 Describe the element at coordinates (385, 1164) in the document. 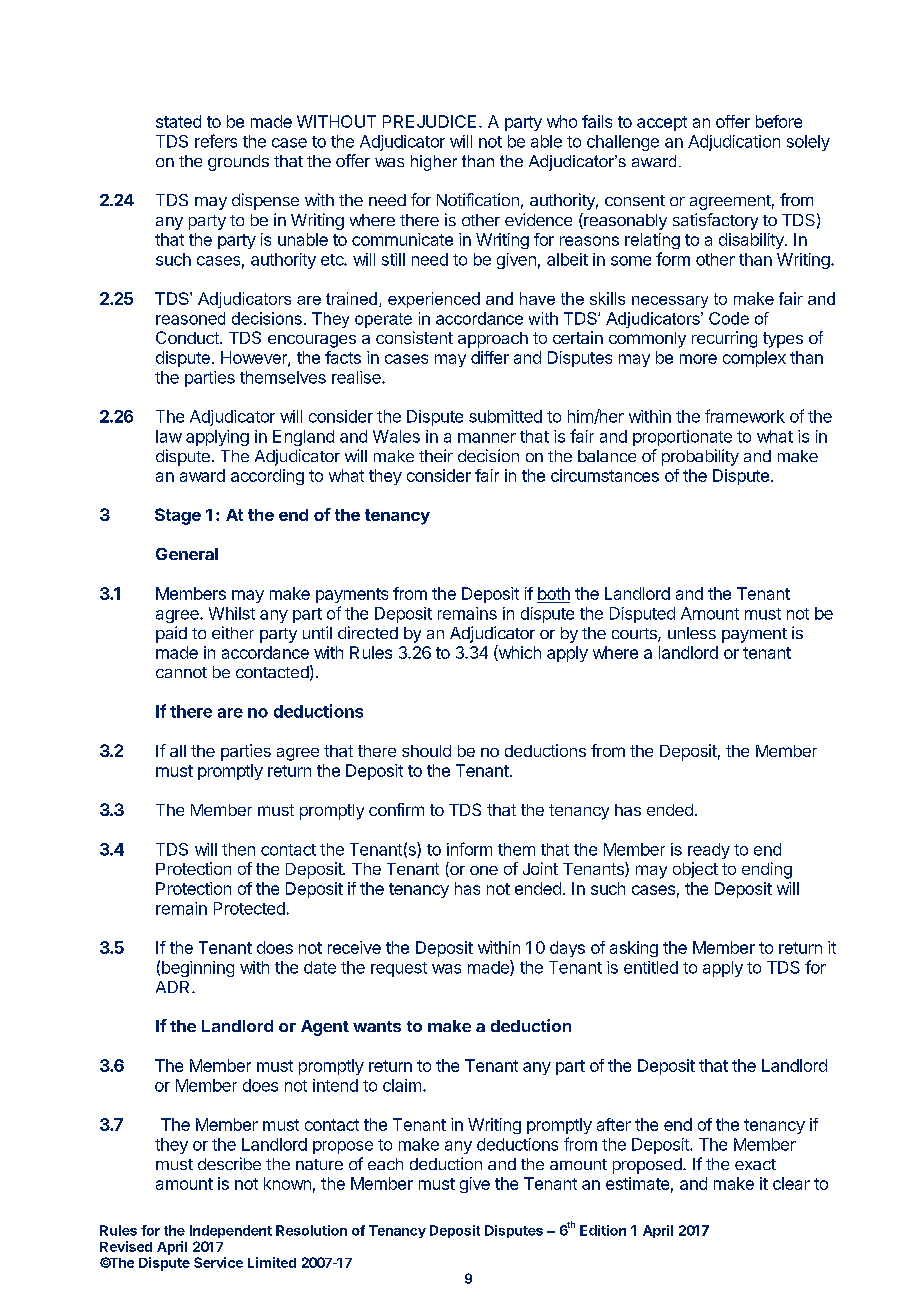

I see `each` at that location.
